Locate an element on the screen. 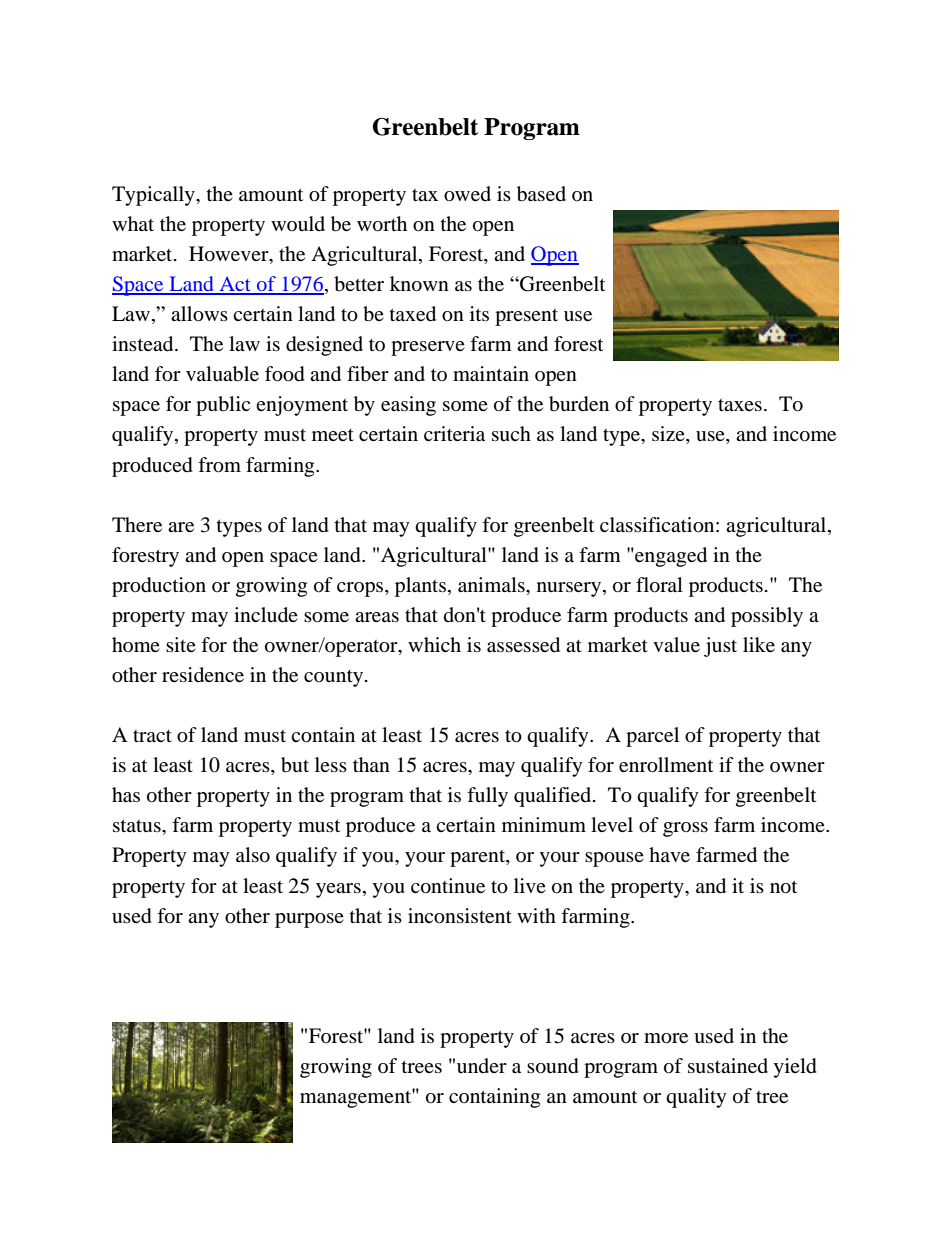 This screenshot has width=952, height=1233. from is located at coordinates (219, 465).
